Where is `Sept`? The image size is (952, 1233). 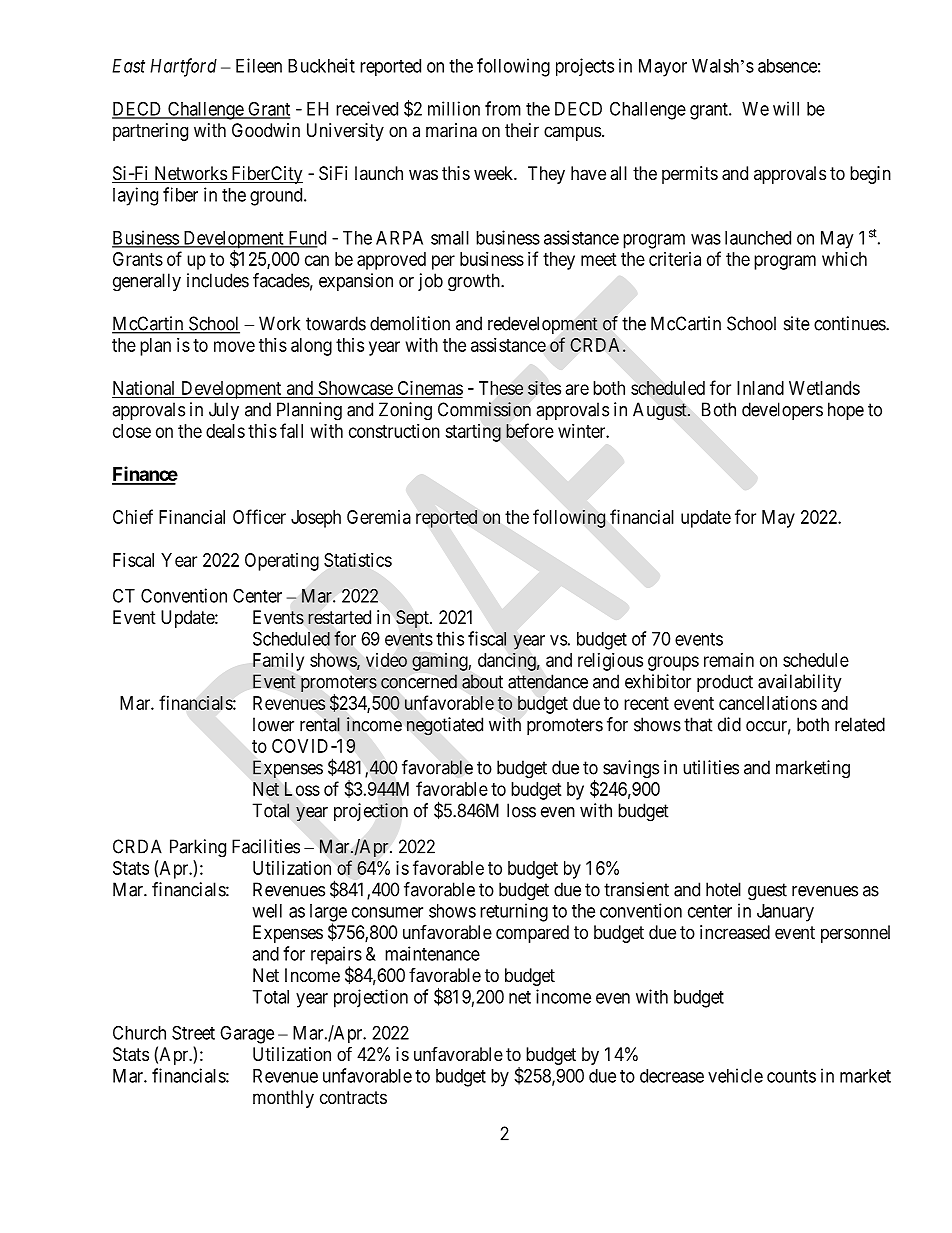 Sept is located at coordinates (413, 619).
